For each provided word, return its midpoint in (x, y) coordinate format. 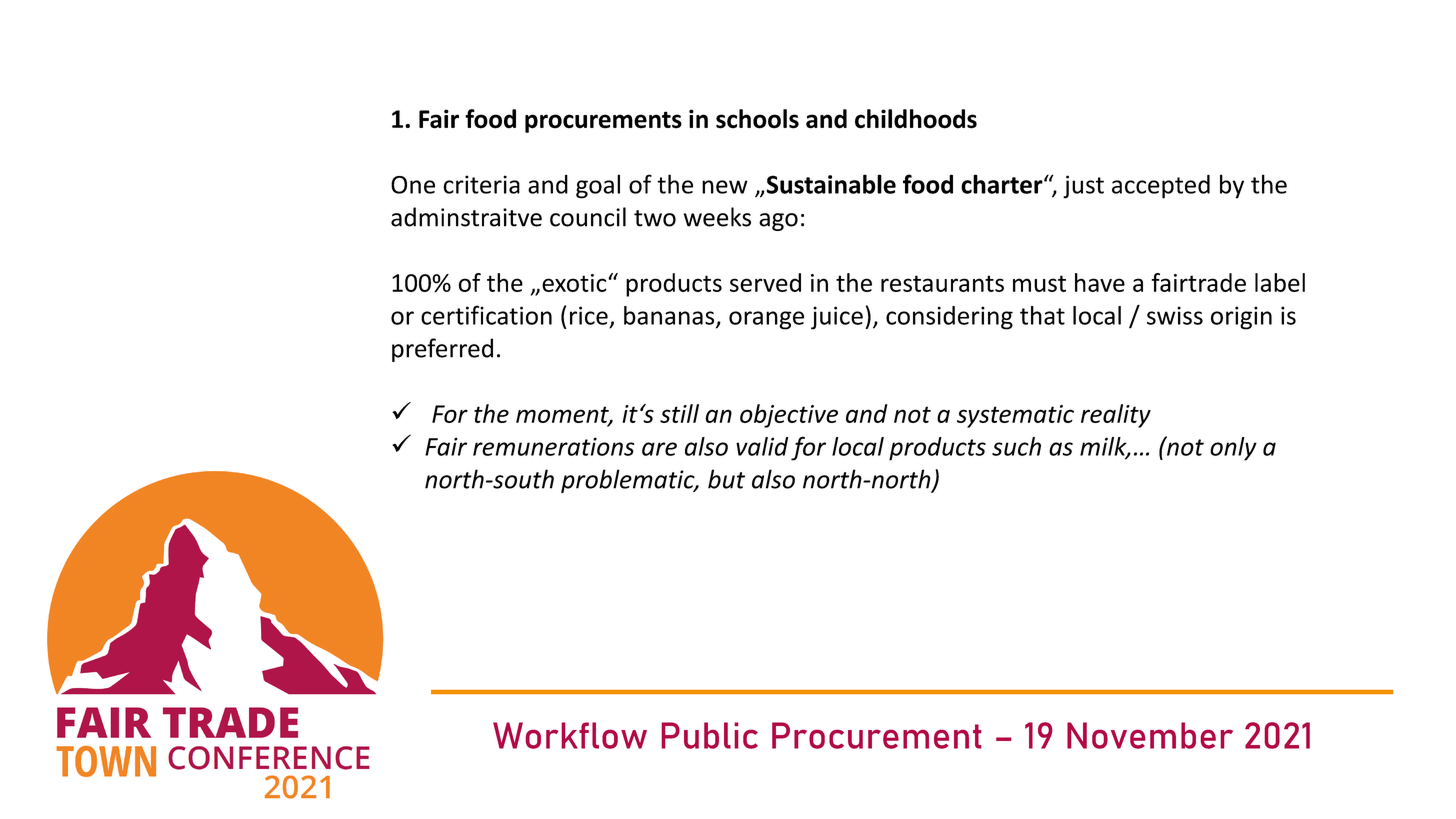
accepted (1161, 186)
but (726, 479)
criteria (481, 184)
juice (837, 318)
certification (486, 315)
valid (762, 446)
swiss (1175, 315)
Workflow (570, 735)
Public (710, 735)
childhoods (916, 119)
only (1233, 449)
